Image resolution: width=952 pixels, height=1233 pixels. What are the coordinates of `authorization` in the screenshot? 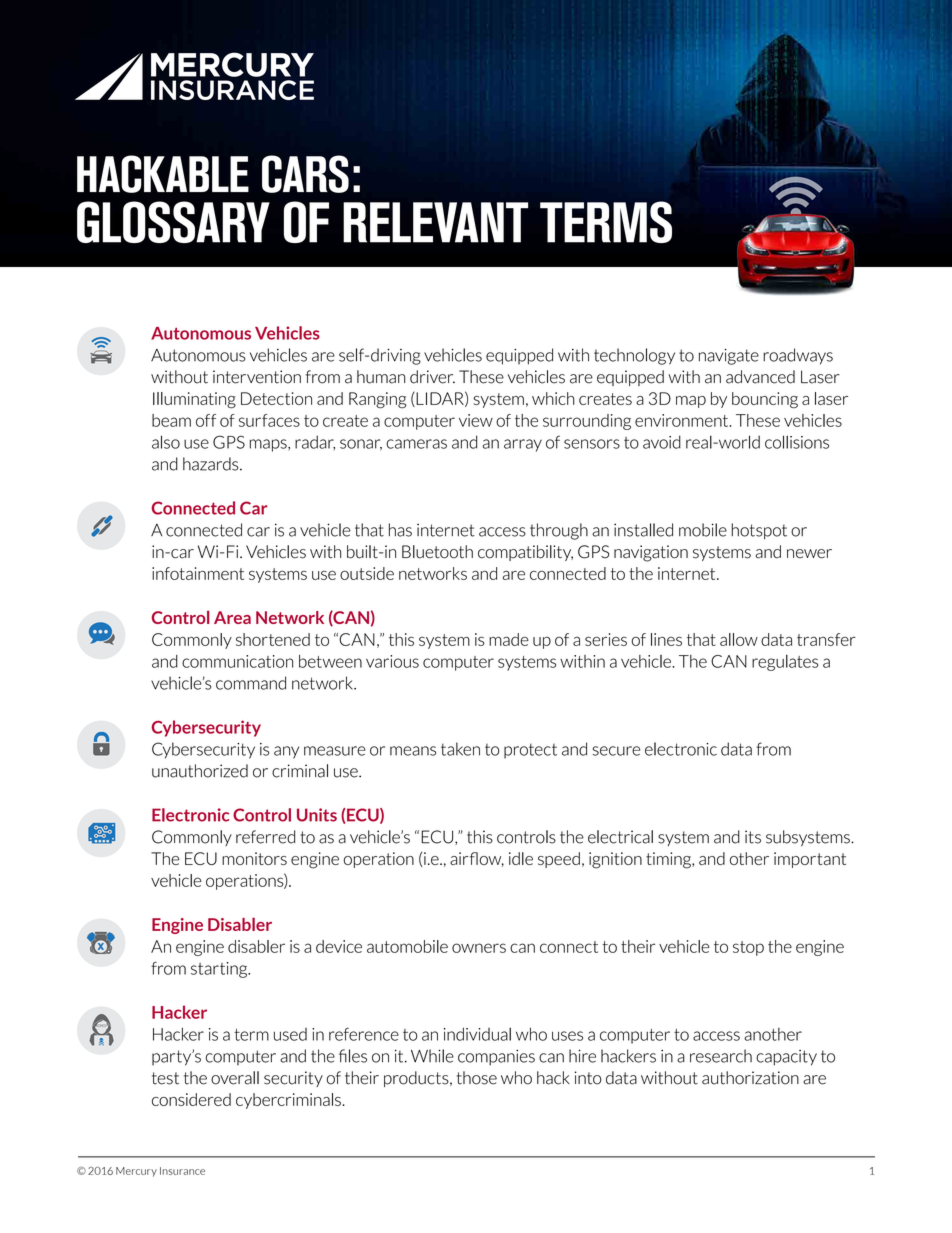 It's located at (750, 1078).
